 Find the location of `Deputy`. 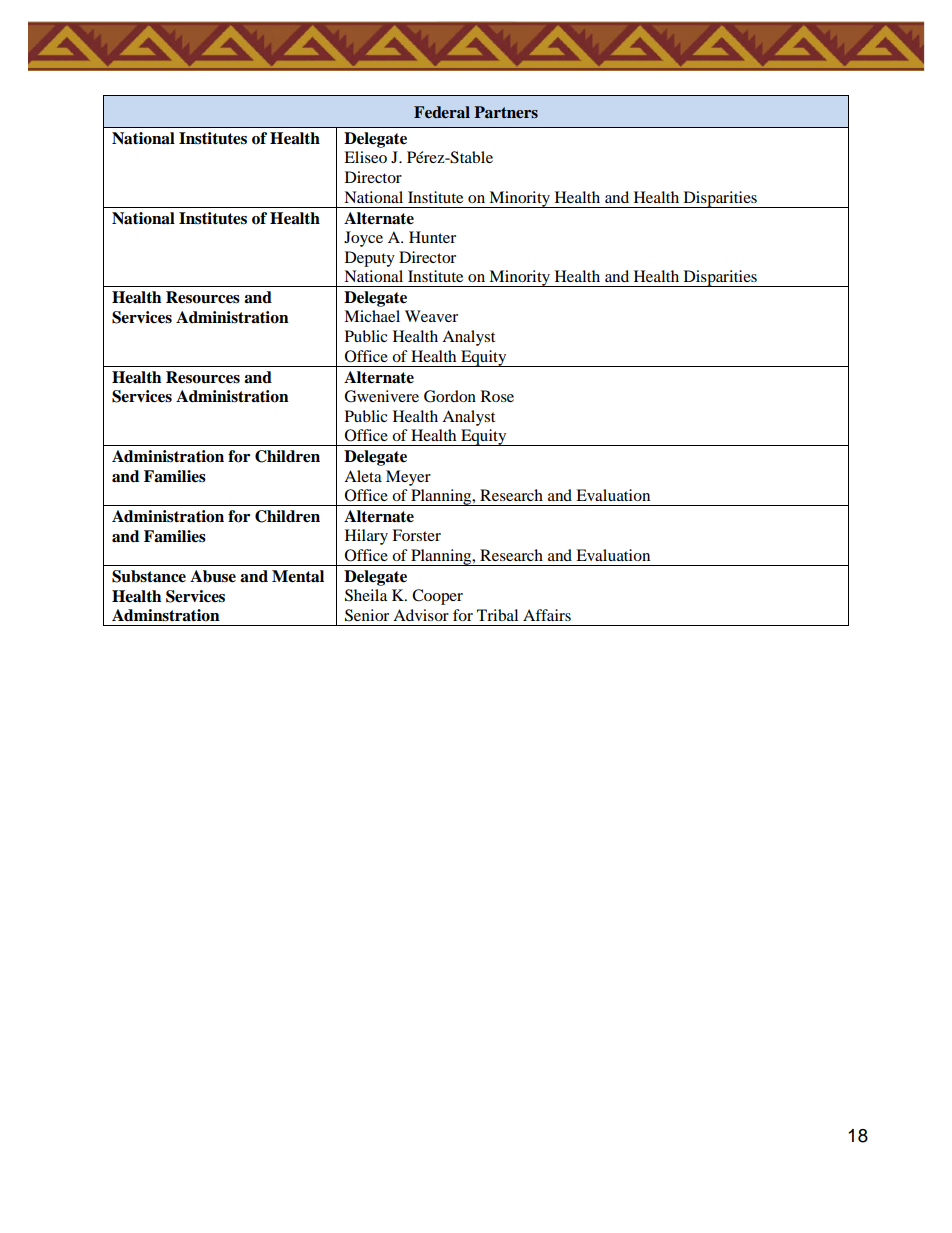

Deputy is located at coordinates (370, 259).
